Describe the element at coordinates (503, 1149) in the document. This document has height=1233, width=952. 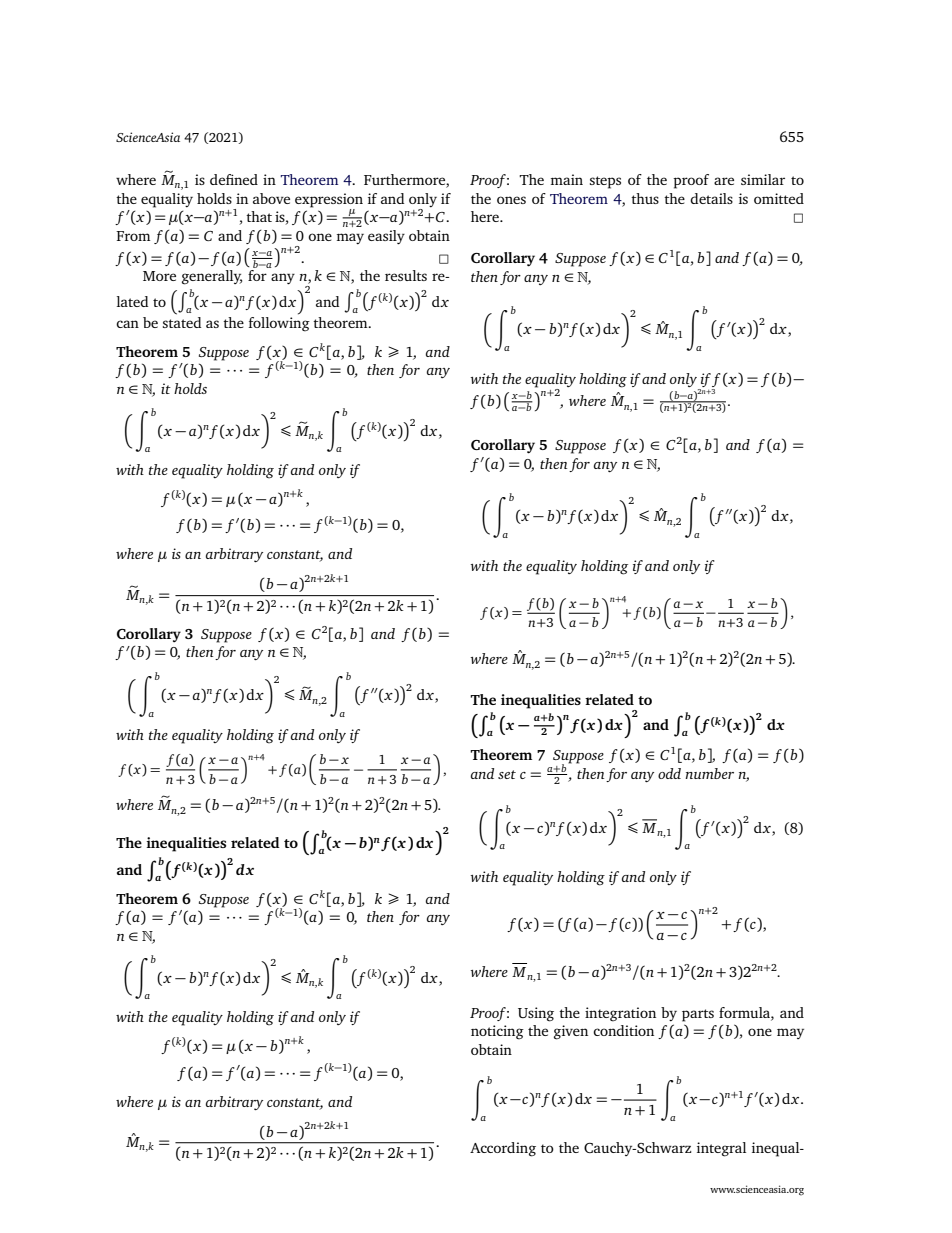
I see `According` at that location.
